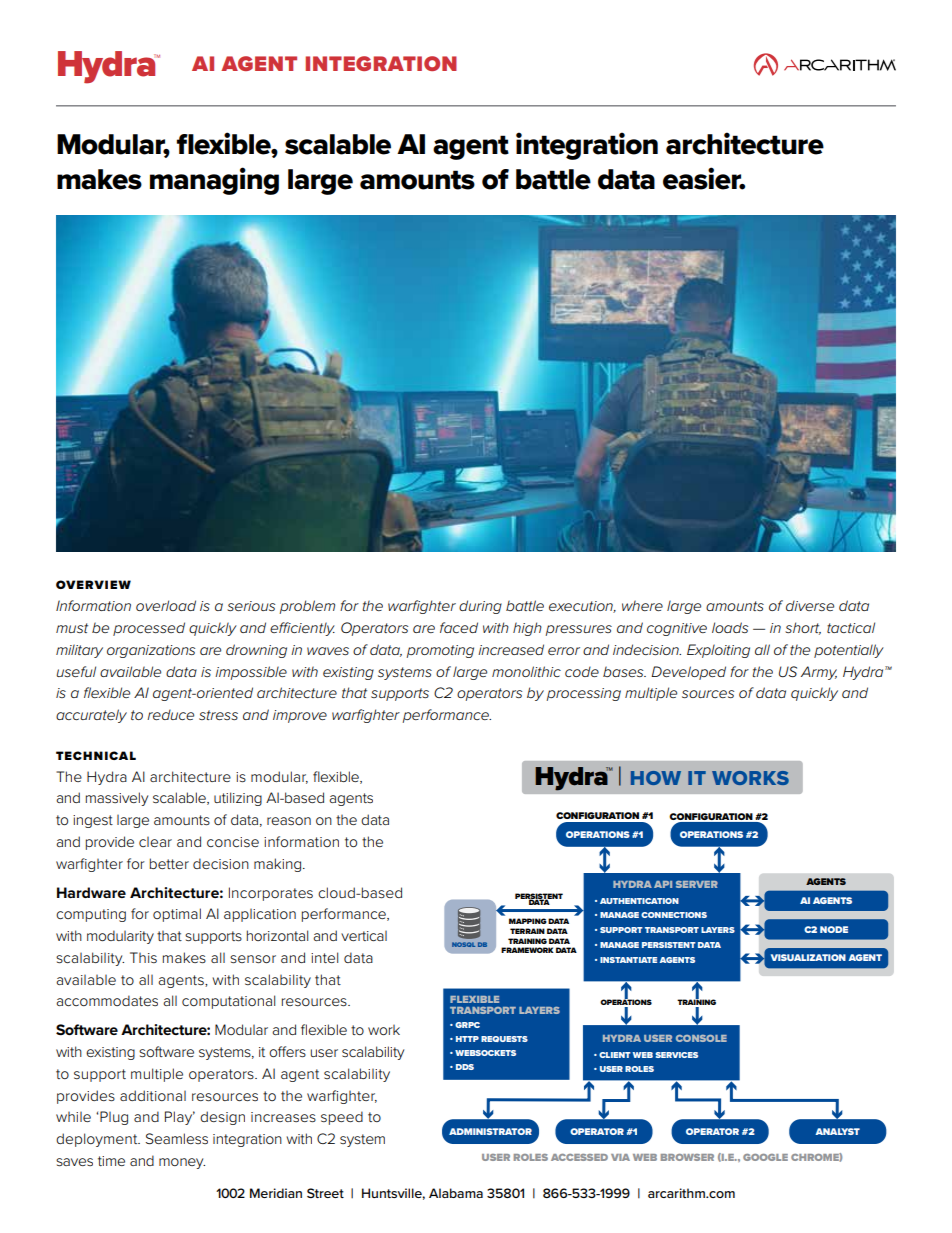  What do you see at coordinates (810, 605) in the screenshot?
I see `diverse` at bounding box center [810, 605].
